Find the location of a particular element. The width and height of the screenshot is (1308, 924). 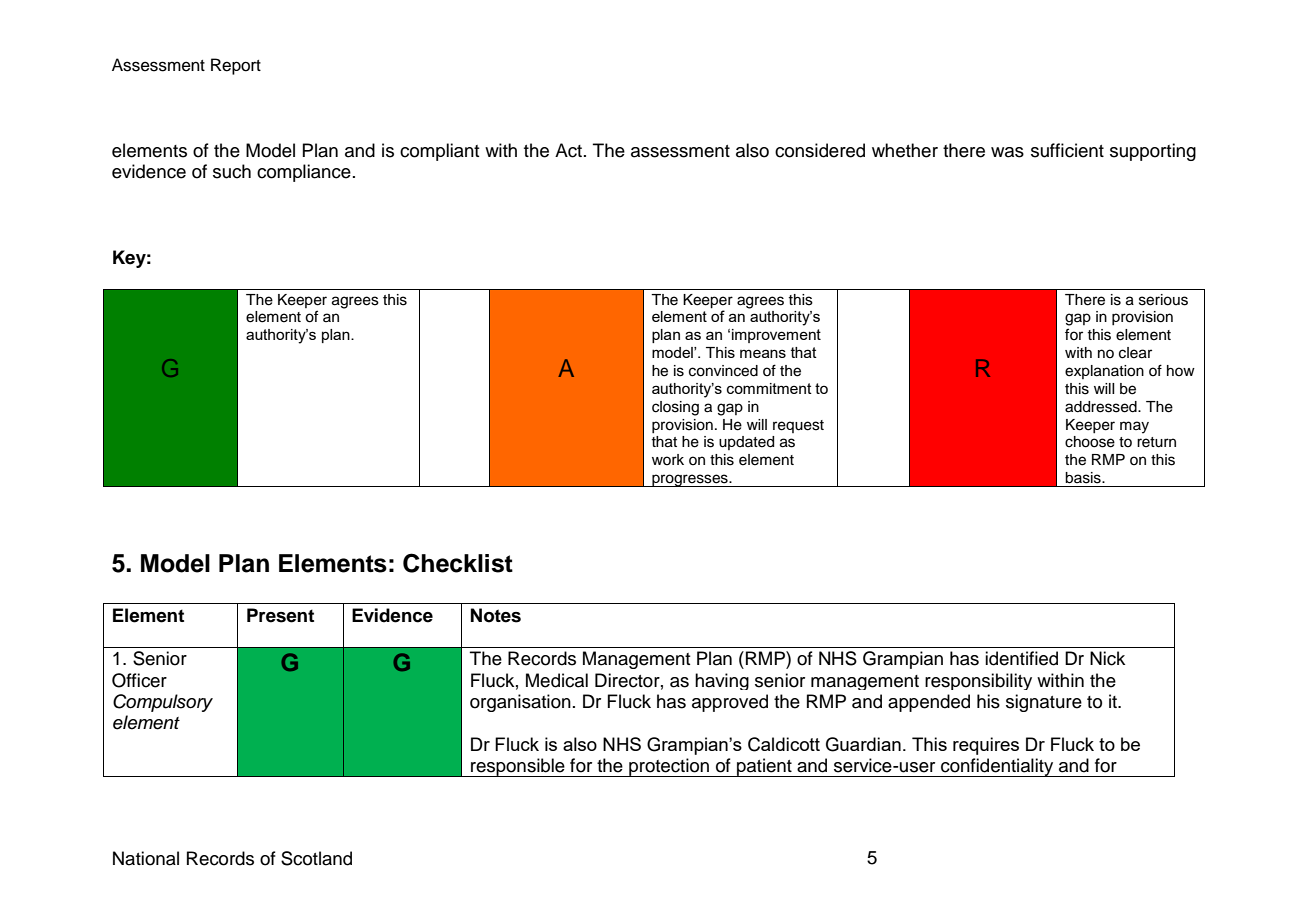

Act is located at coordinates (568, 150).
